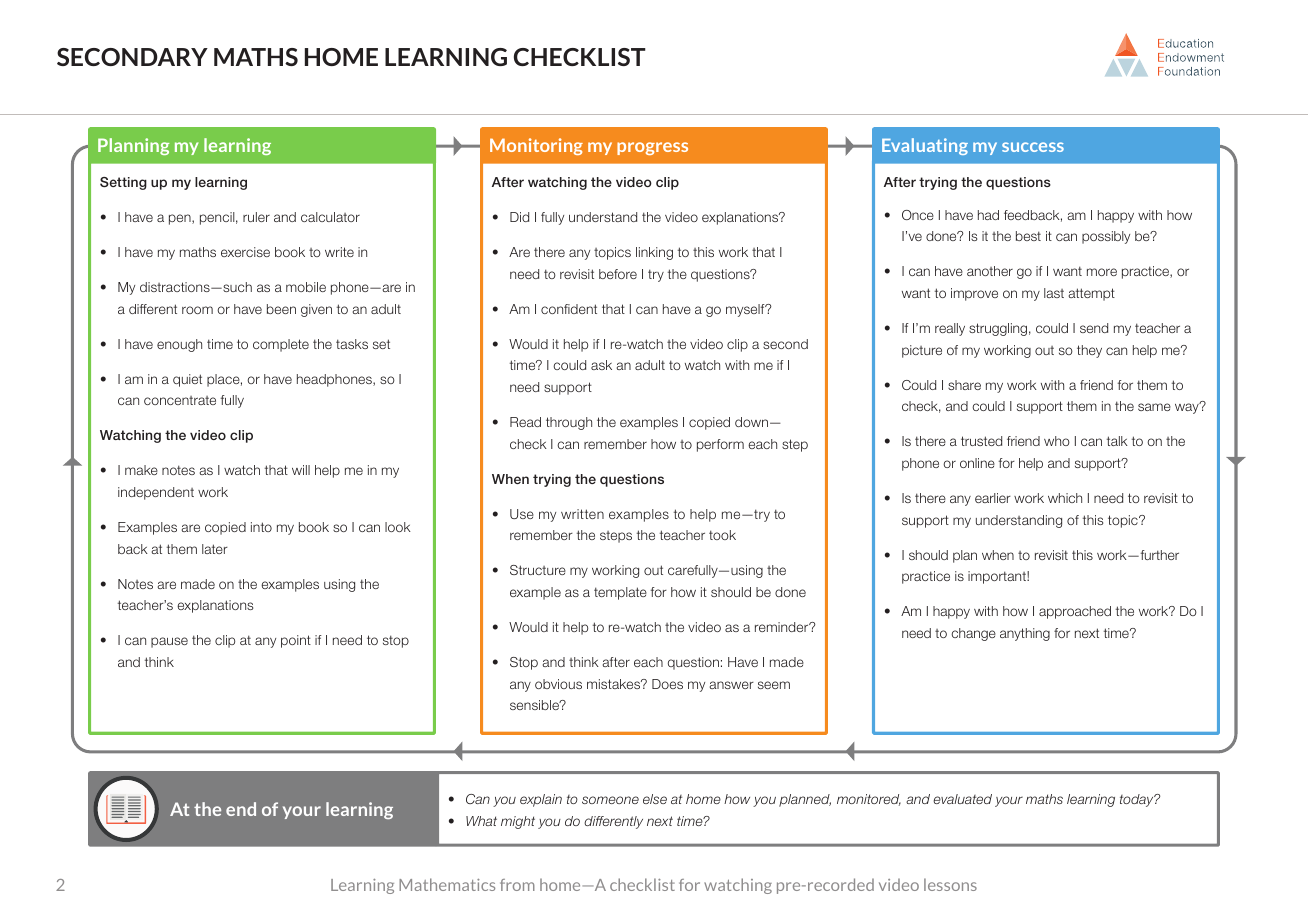 The image size is (1308, 924). I want to click on progress, so click(652, 148).
